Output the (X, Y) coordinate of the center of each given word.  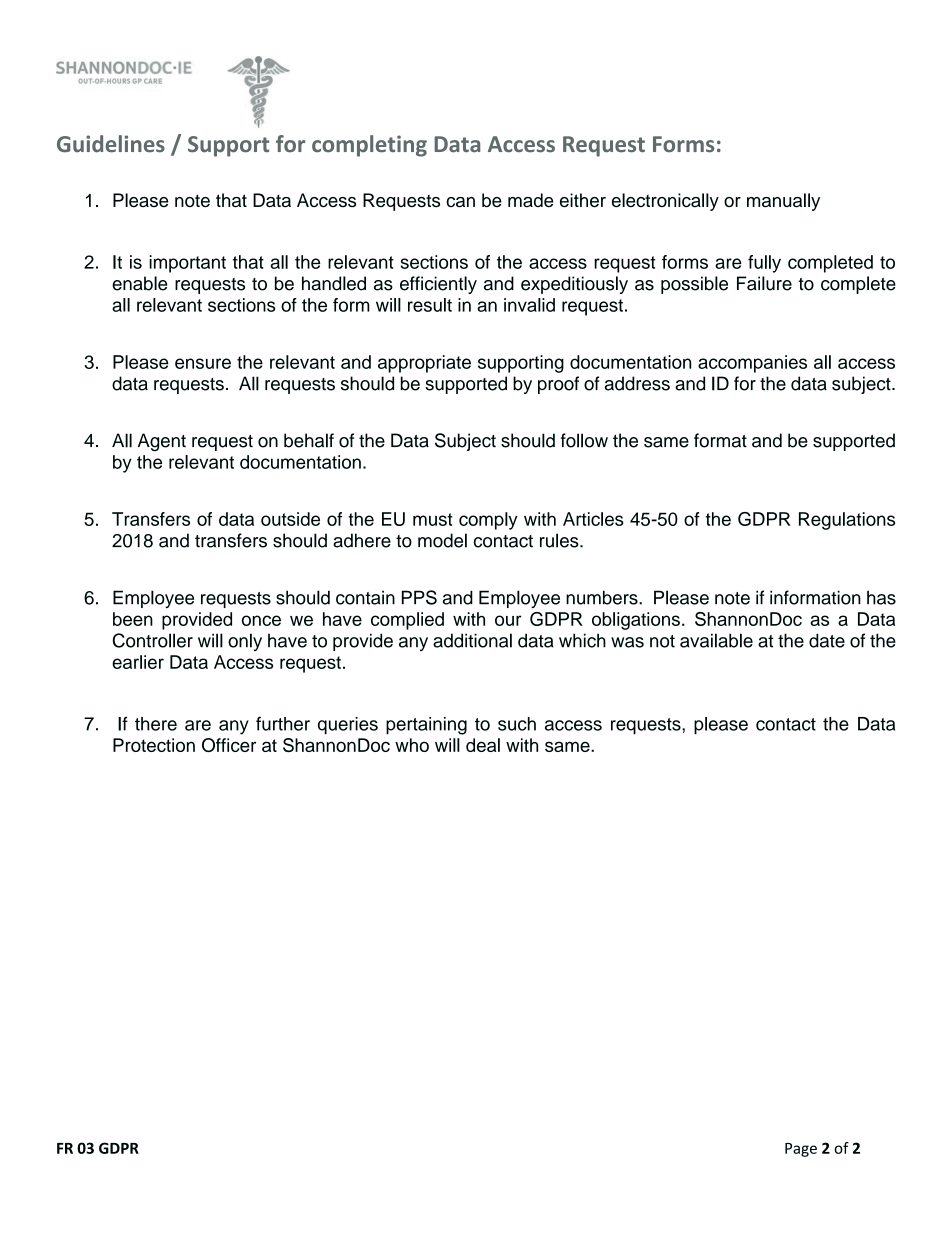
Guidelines (111, 144)
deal (483, 745)
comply (488, 521)
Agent (162, 442)
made (530, 200)
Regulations (847, 521)
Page (801, 1150)
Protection (154, 745)
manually (783, 202)
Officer (229, 745)
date (827, 640)
